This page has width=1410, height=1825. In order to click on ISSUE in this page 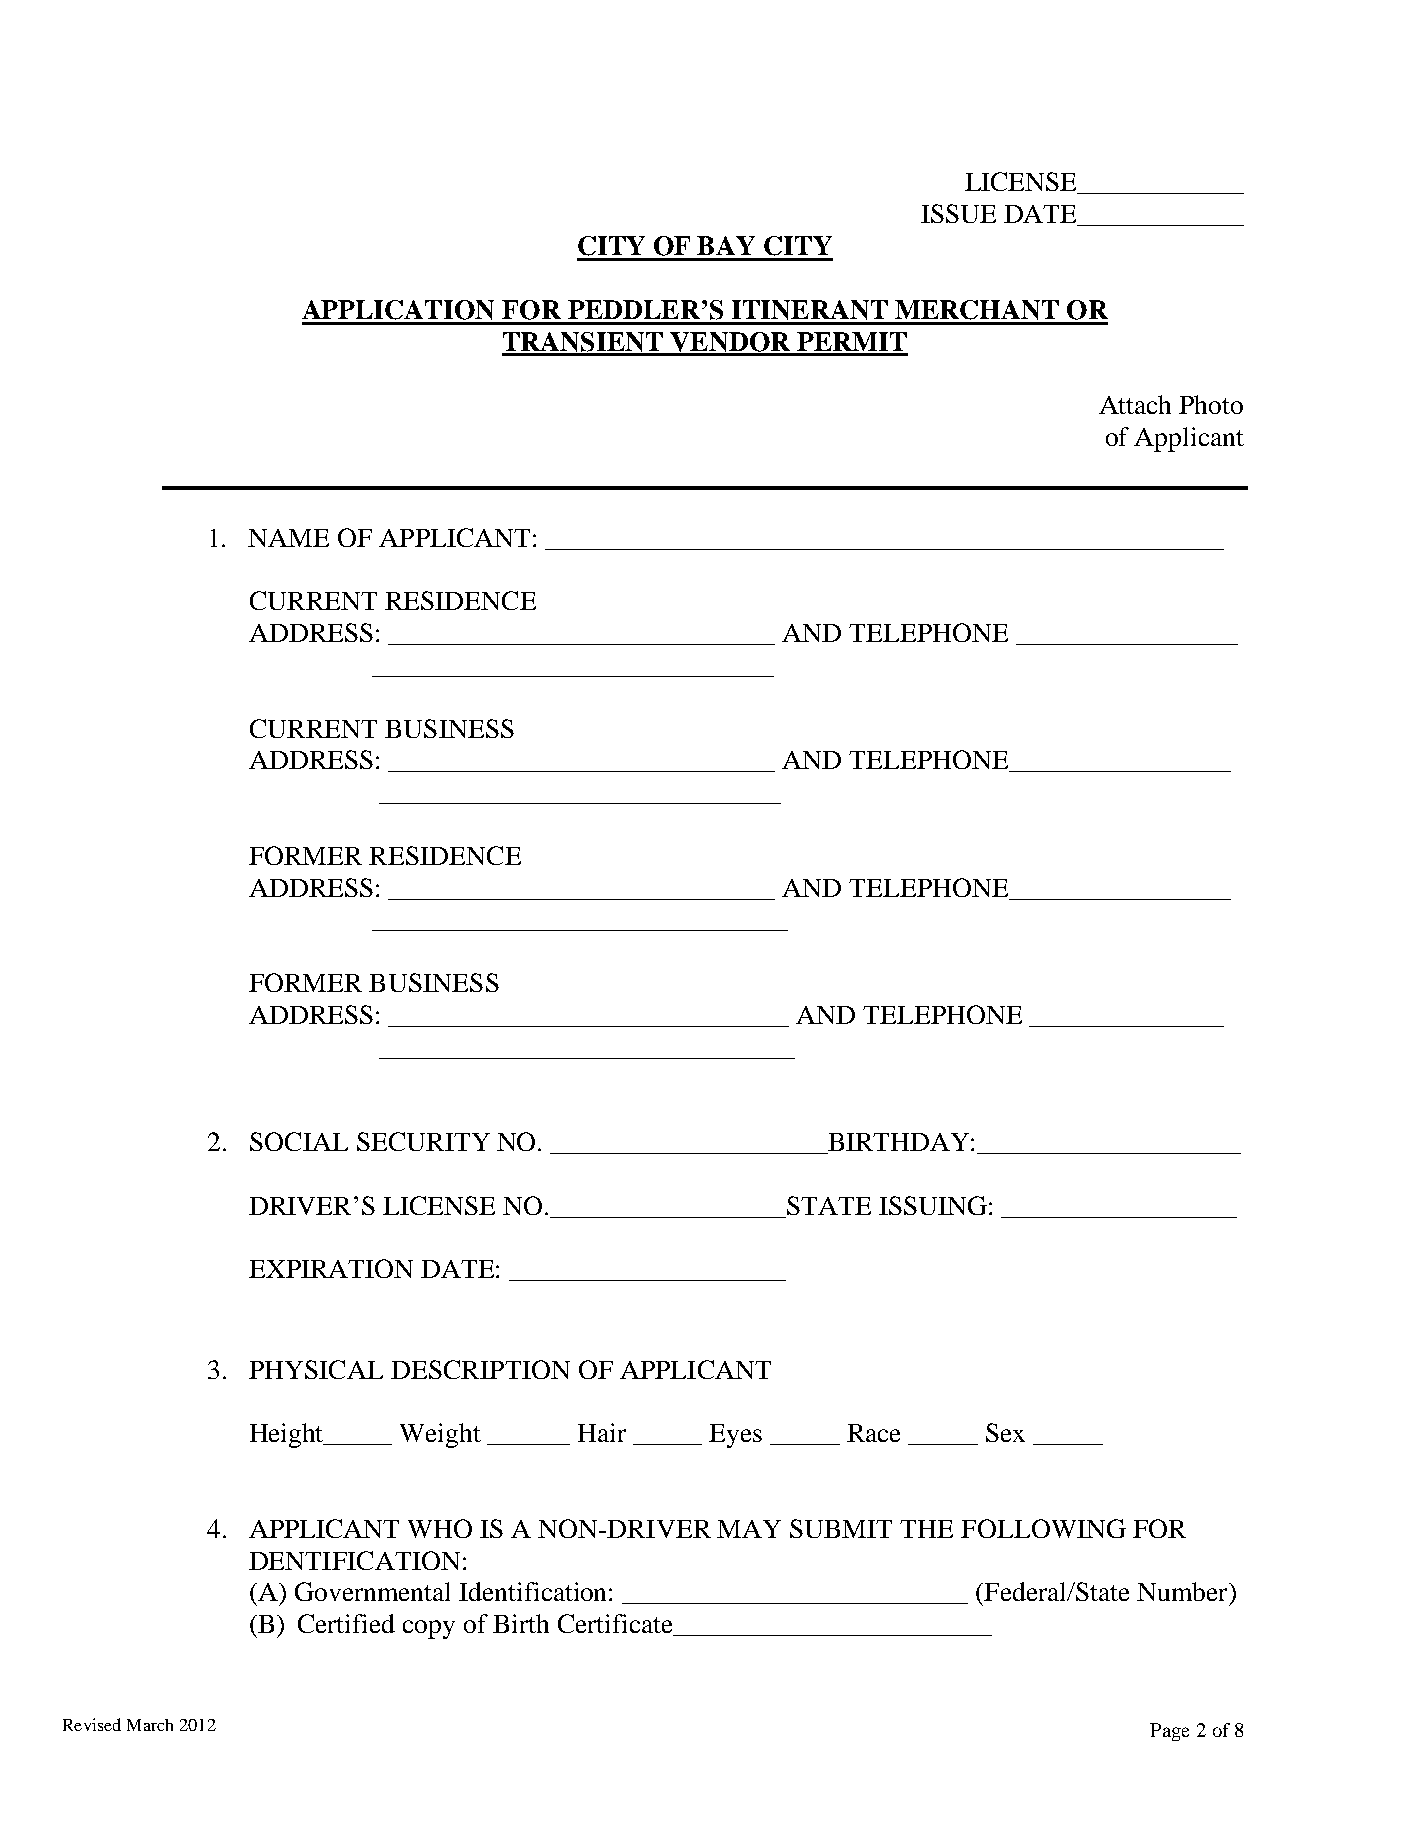, I will do `click(958, 213)`.
